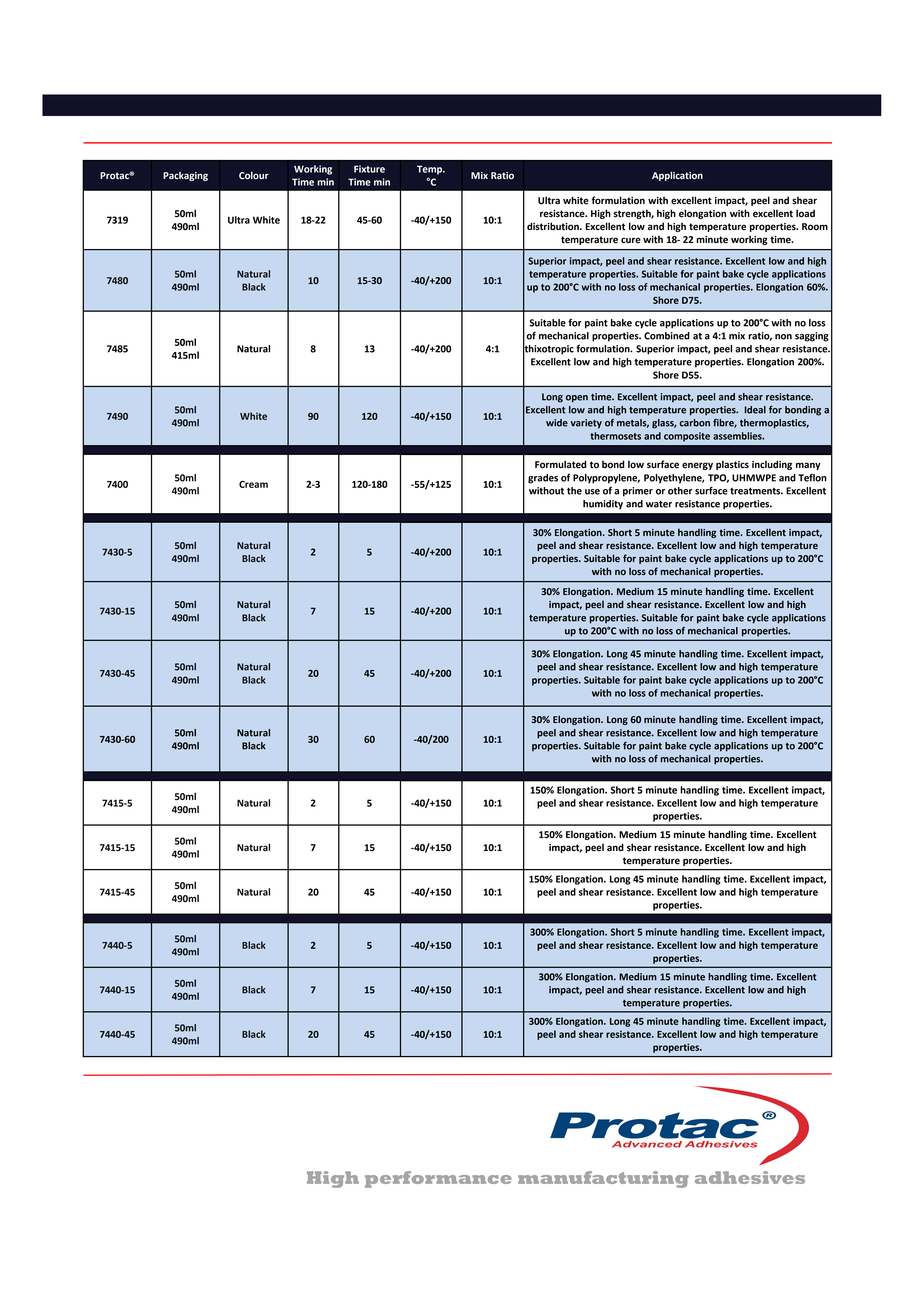 Image resolution: width=924 pixels, height=1308 pixels. Describe the element at coordinates (369, 169) in the screenshot. I see `Fixture` at that location.
